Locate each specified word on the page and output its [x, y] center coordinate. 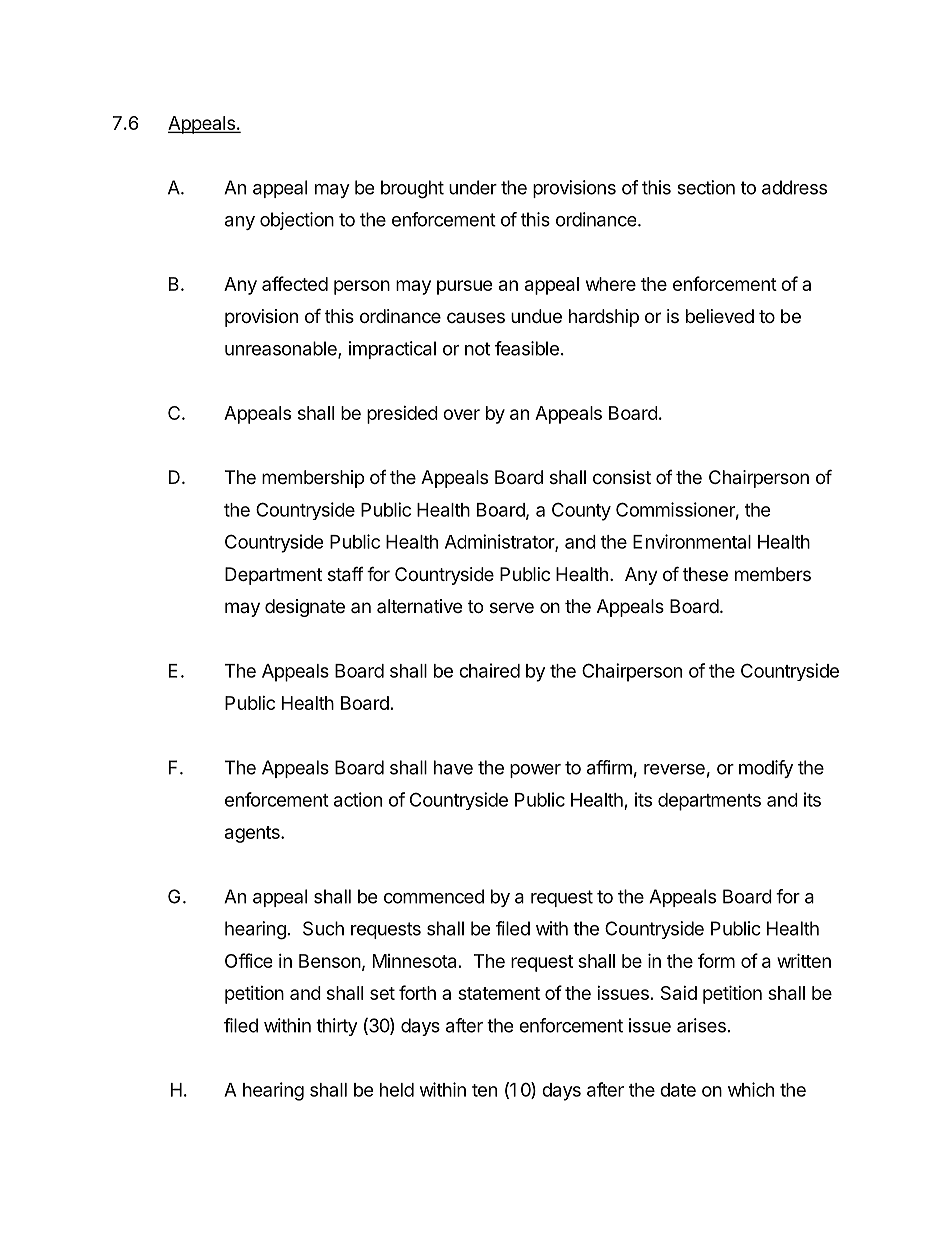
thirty [336, 1027]
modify [766, 769]
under [473, 187]
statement [499, 993]
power [535, 771]
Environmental [692, 541]
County [581, 511]
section [706, 187]
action [358, 799]
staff [346, 574]
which [751, 1089]
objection [297, 221]
